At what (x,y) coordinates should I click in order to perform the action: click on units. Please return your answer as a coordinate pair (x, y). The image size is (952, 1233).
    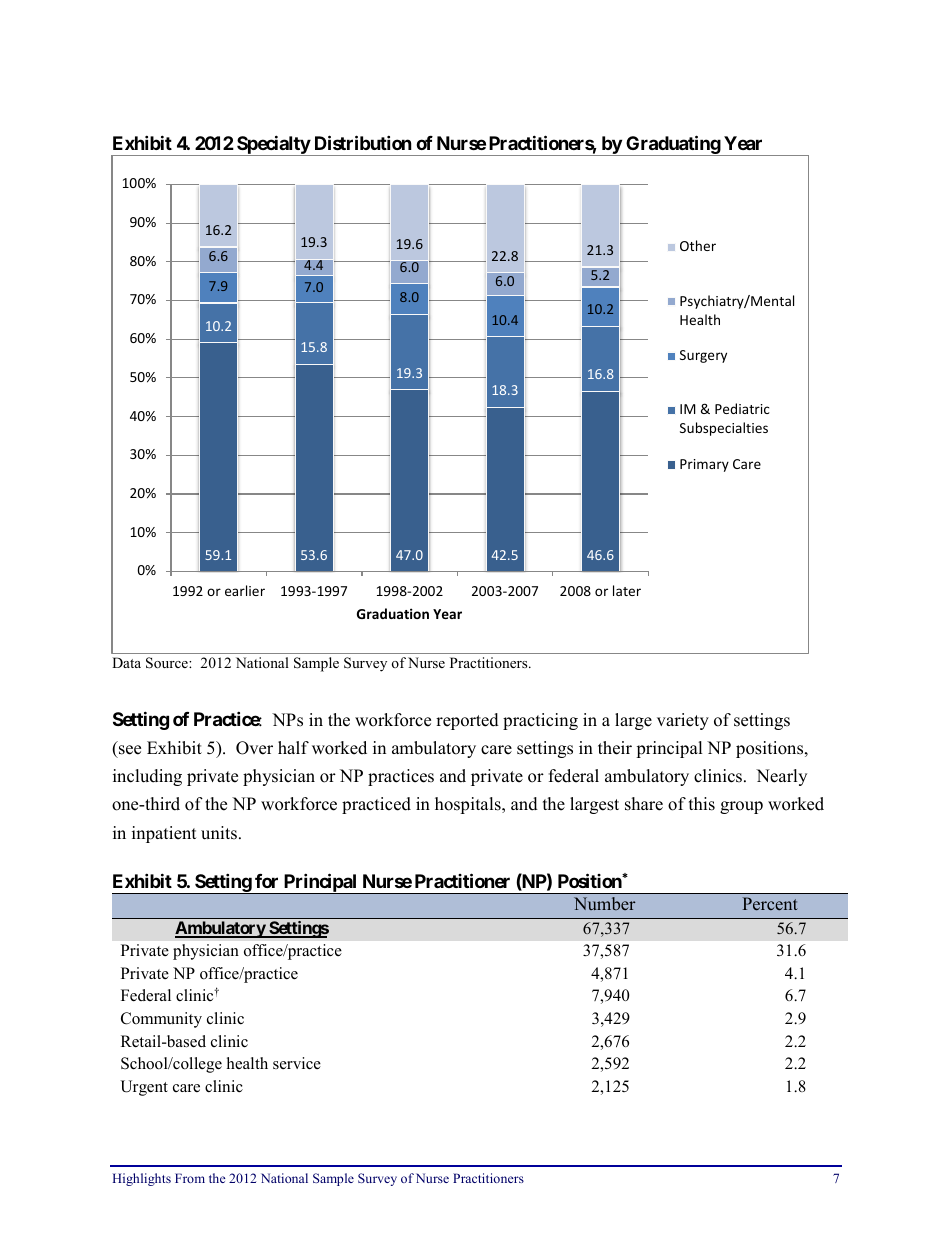
    Looking at the image, I should click on (219, 833).
